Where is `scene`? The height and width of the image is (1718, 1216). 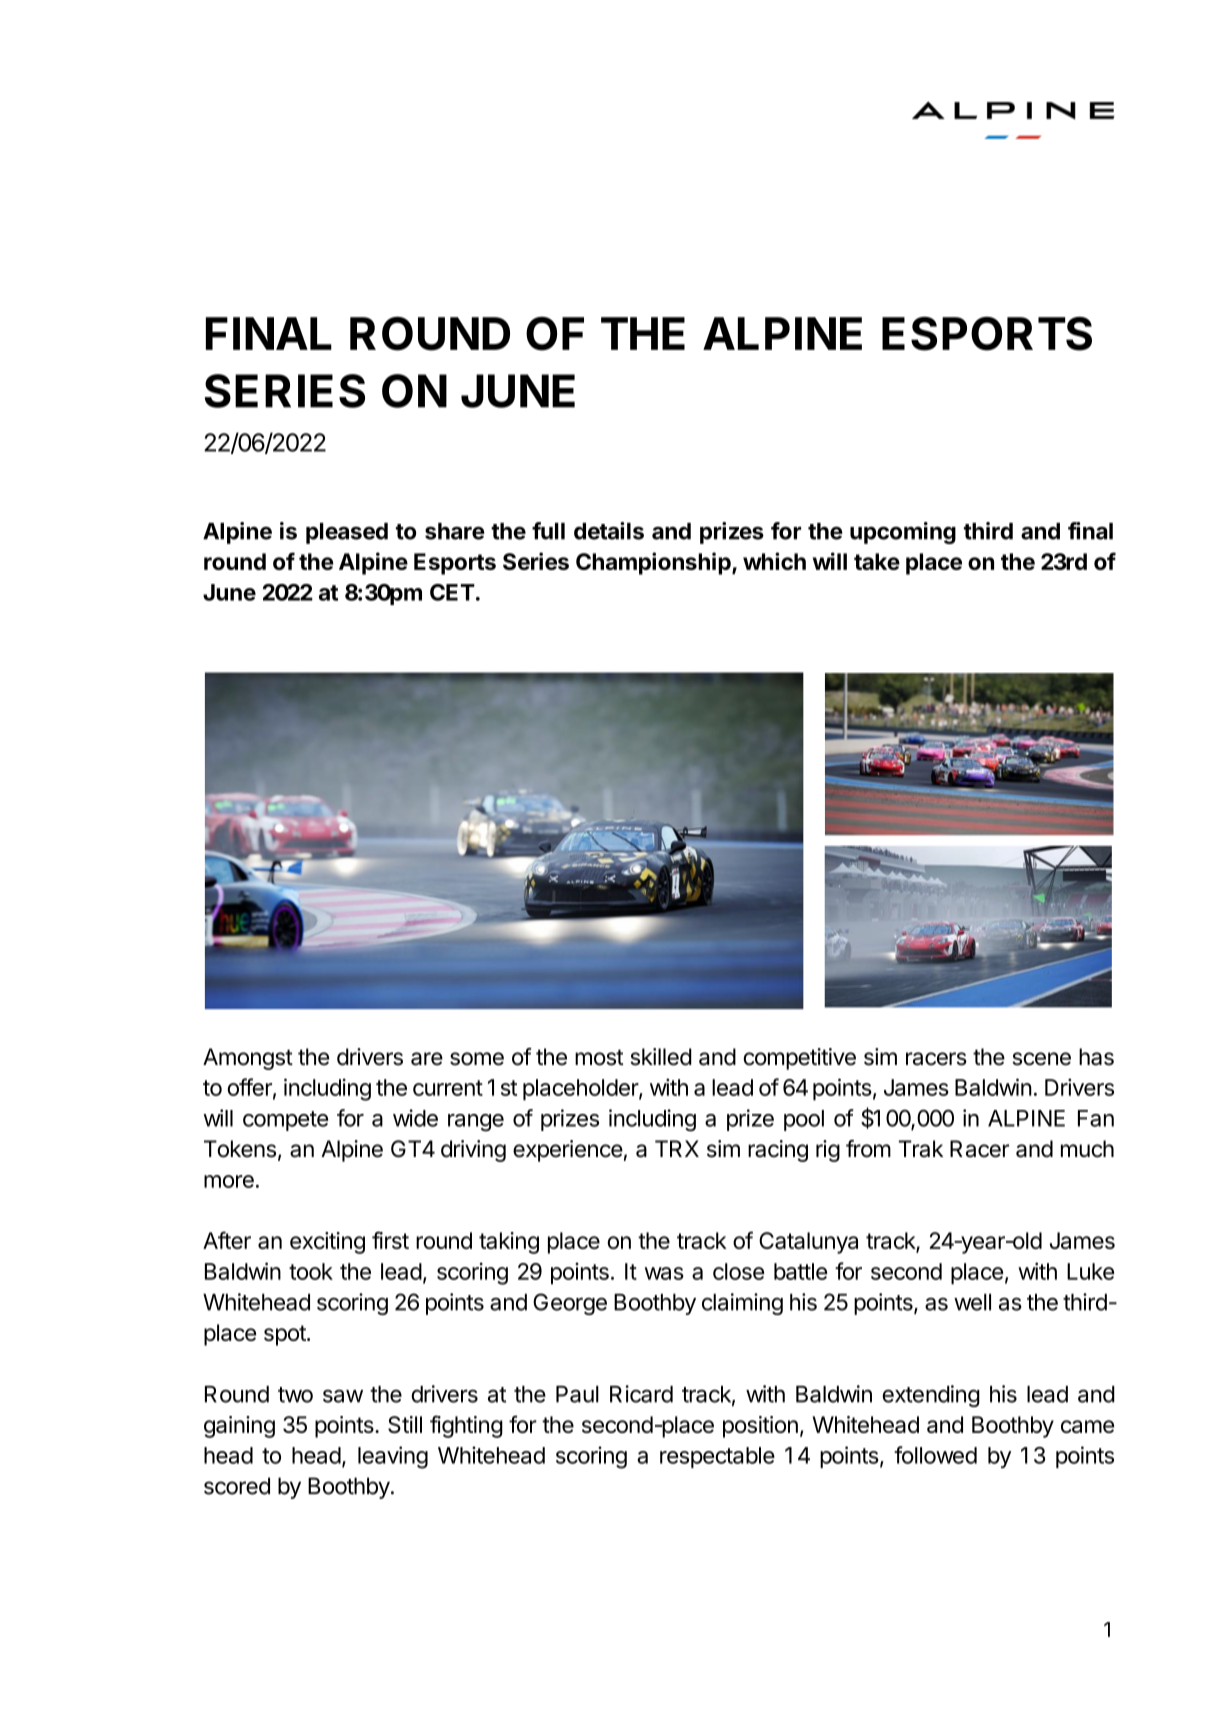
scene is located at coordinates (1041, 1059).
